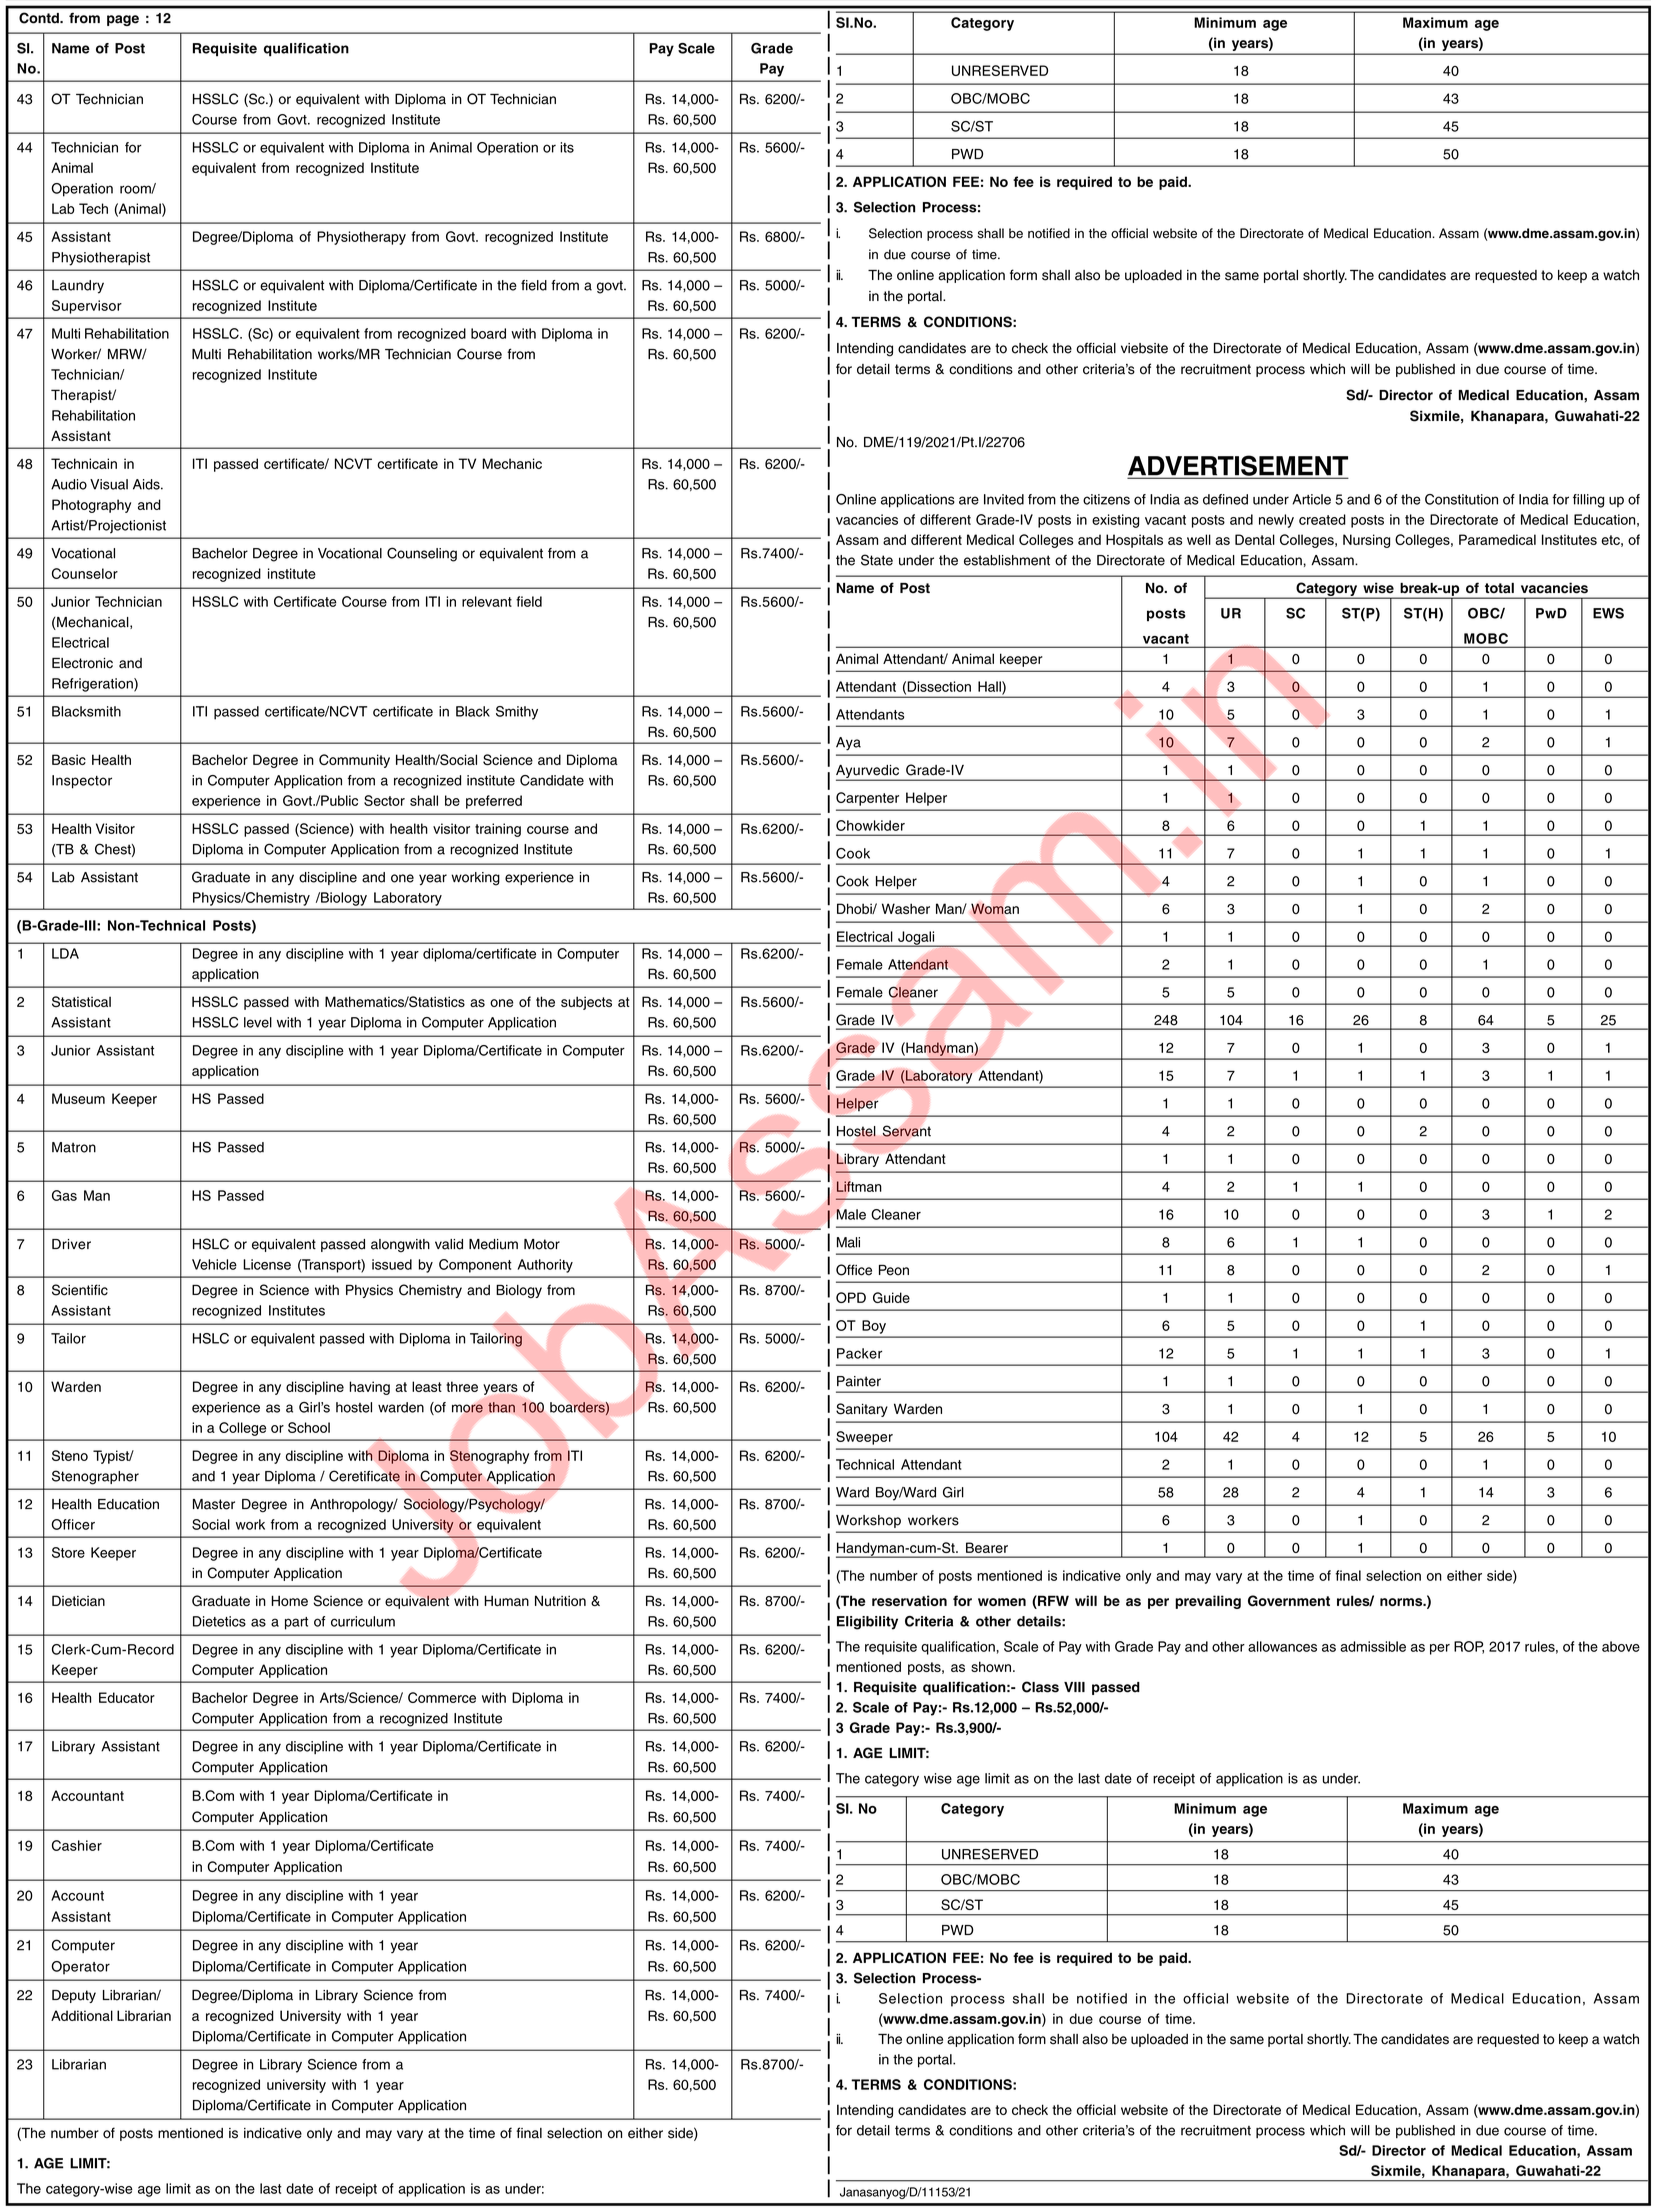  I want to click on Deputy, so click(74, 1996).
